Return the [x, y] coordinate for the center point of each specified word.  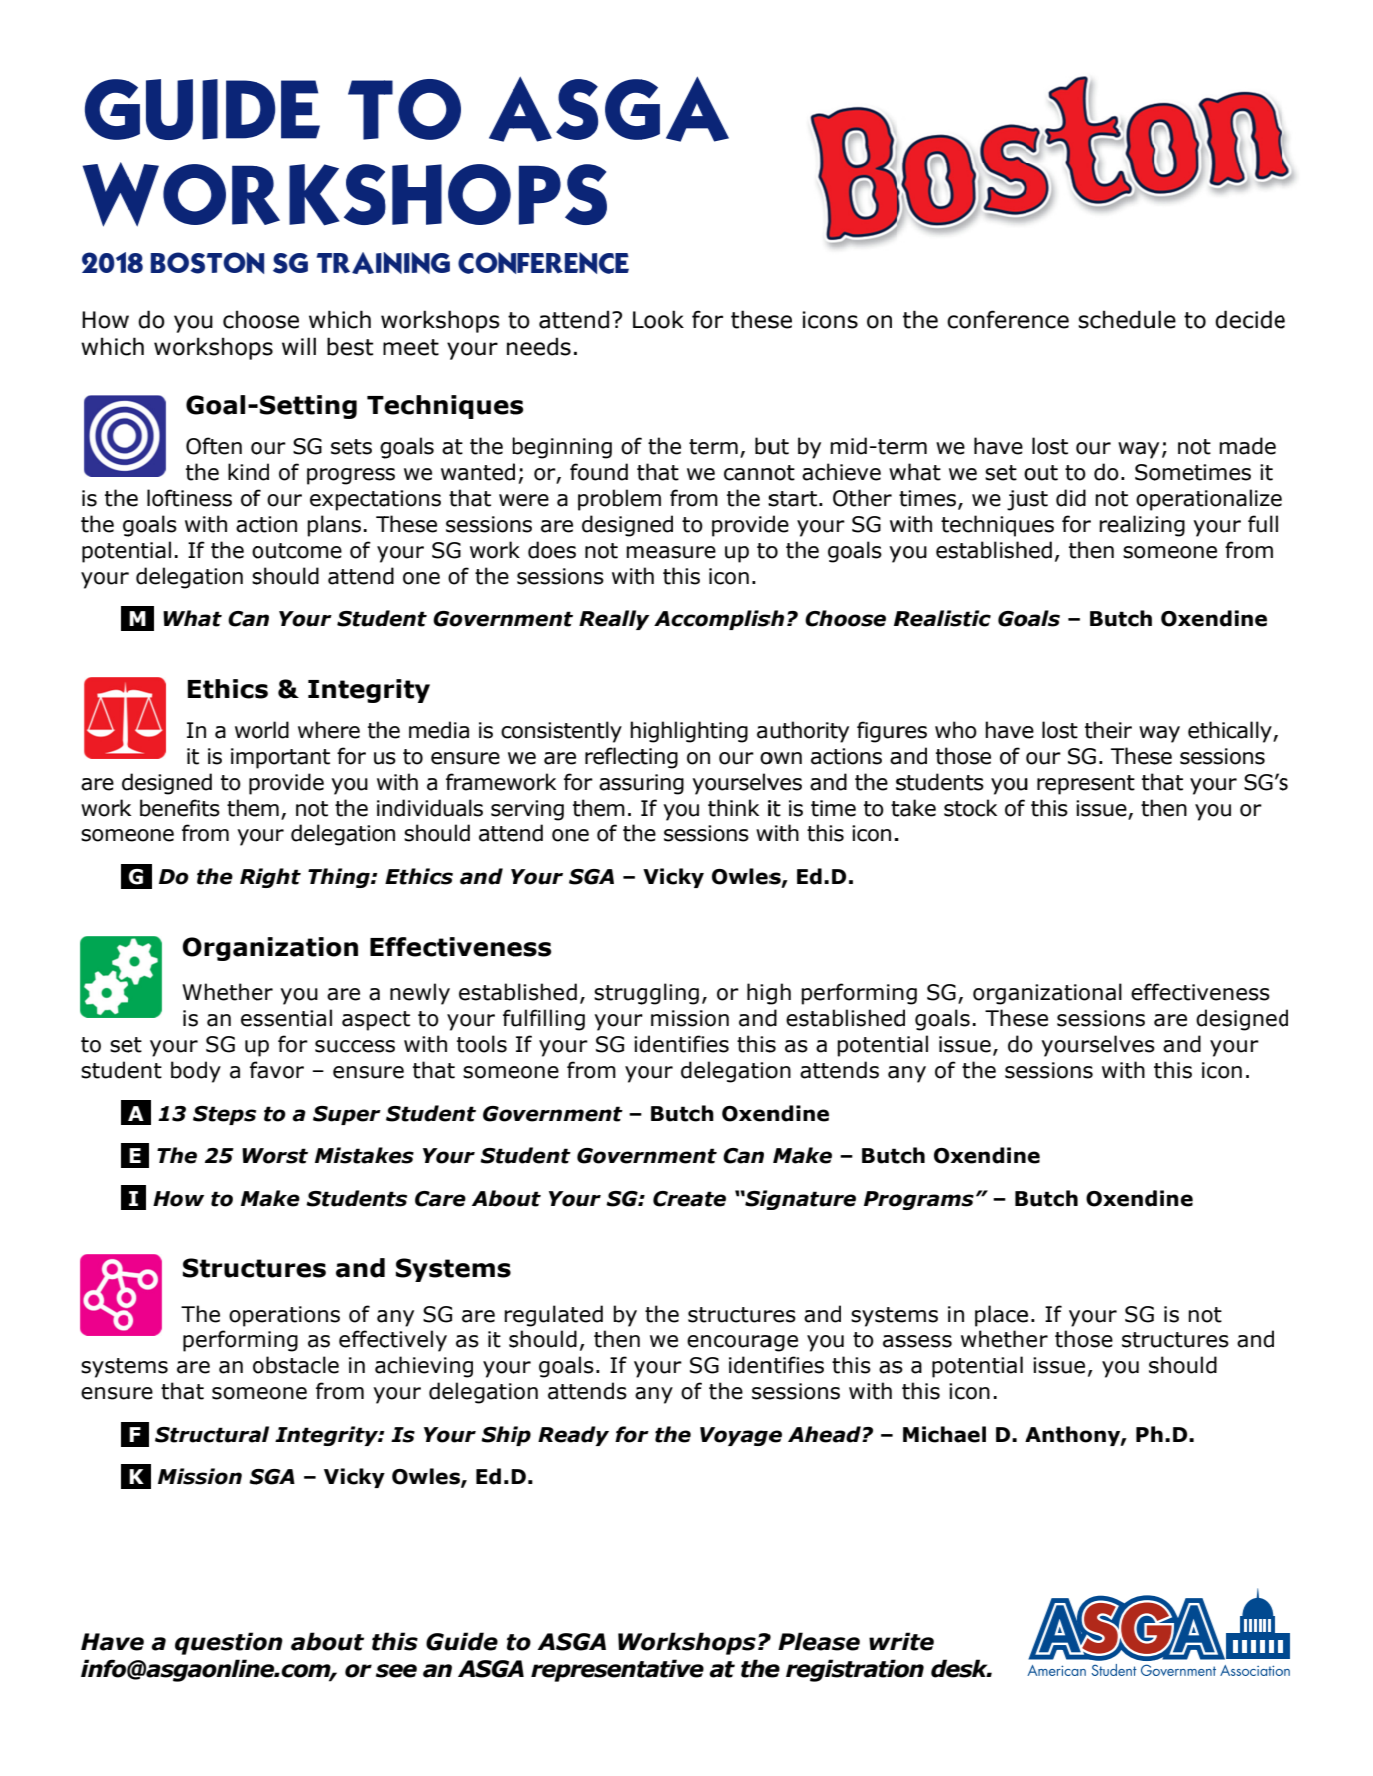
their [1108, 730]
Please [819, 1641]
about [327, 1641]
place [1001, 1316]
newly [420, 994]
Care [440, 1199]
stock [970, 808]
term [713, 447]
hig [762, 994]
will [299, 346]
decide [1250, 319]
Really [614, 620]
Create [689, 1199]
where [329, 730]
